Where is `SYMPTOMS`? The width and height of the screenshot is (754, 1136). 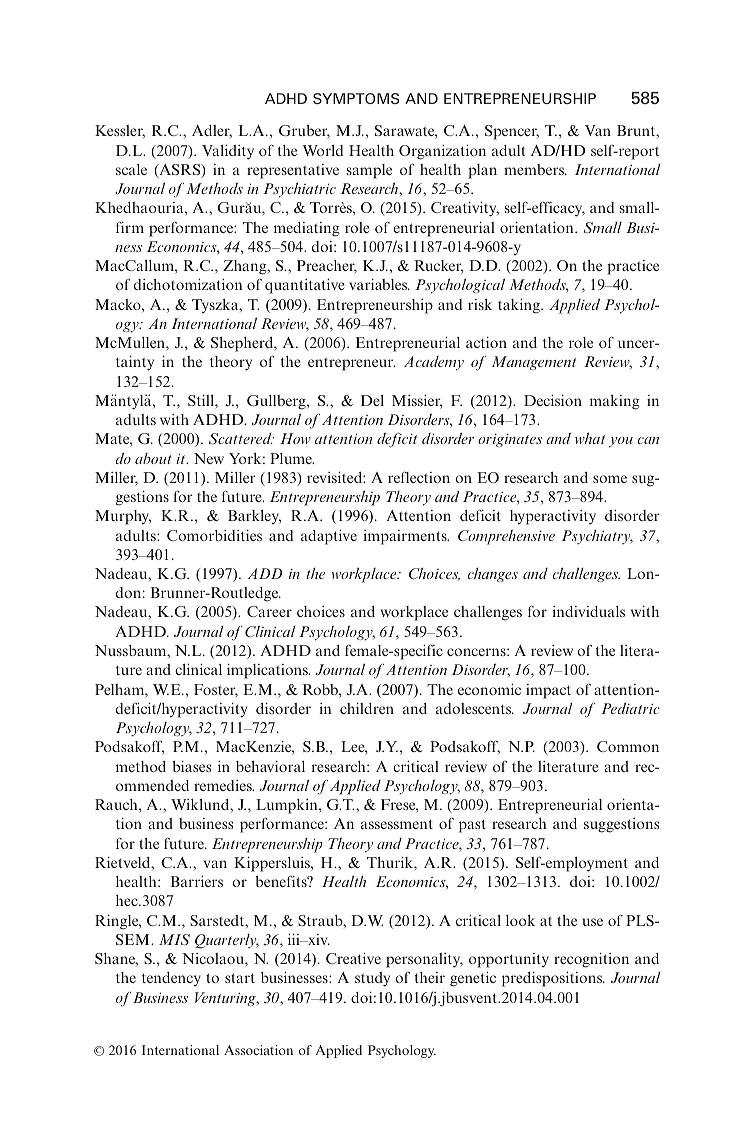 SYMPTOMS is located at coordinates (356, 98).
